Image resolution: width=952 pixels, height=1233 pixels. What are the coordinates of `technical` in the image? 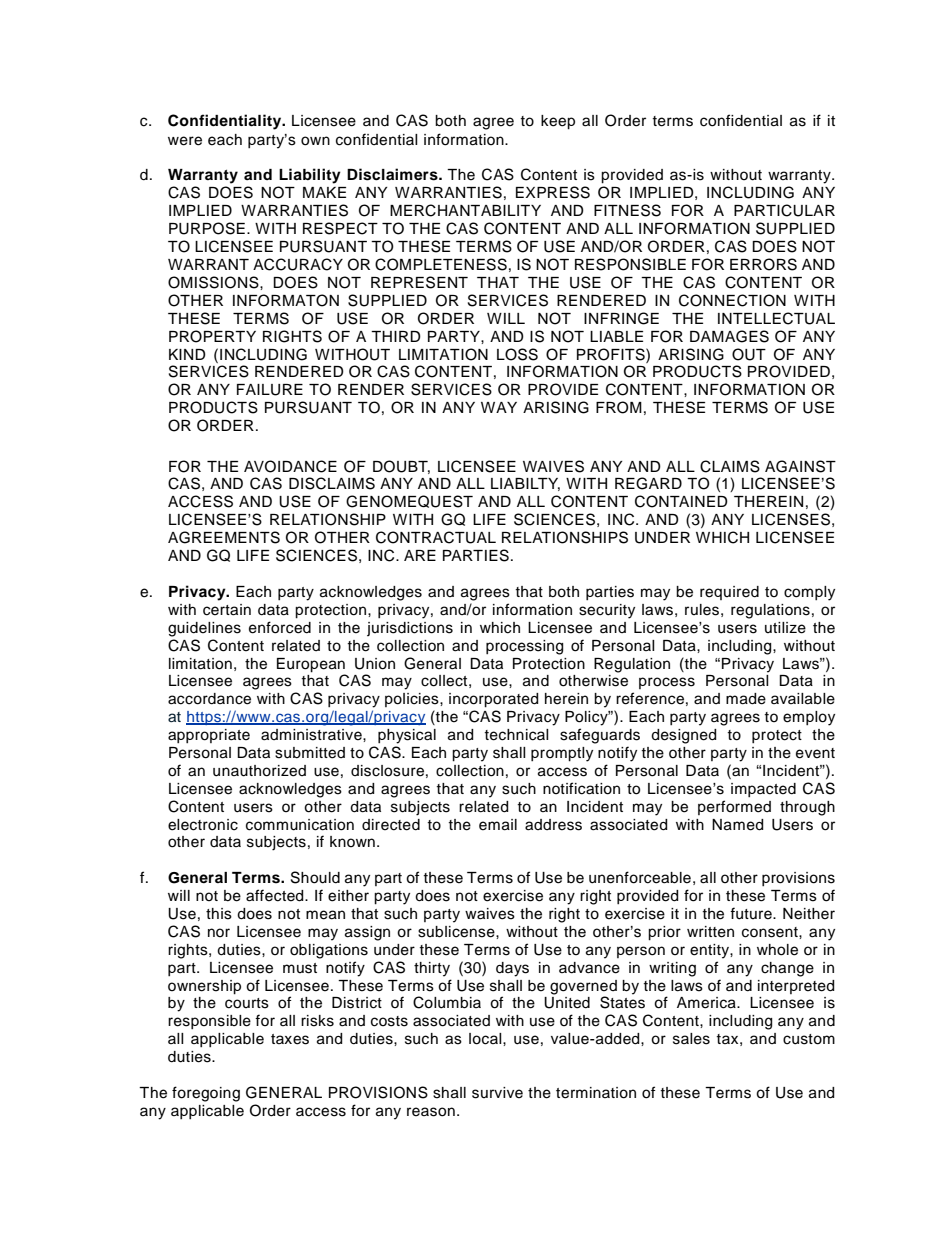 It's located at (516, 735).
